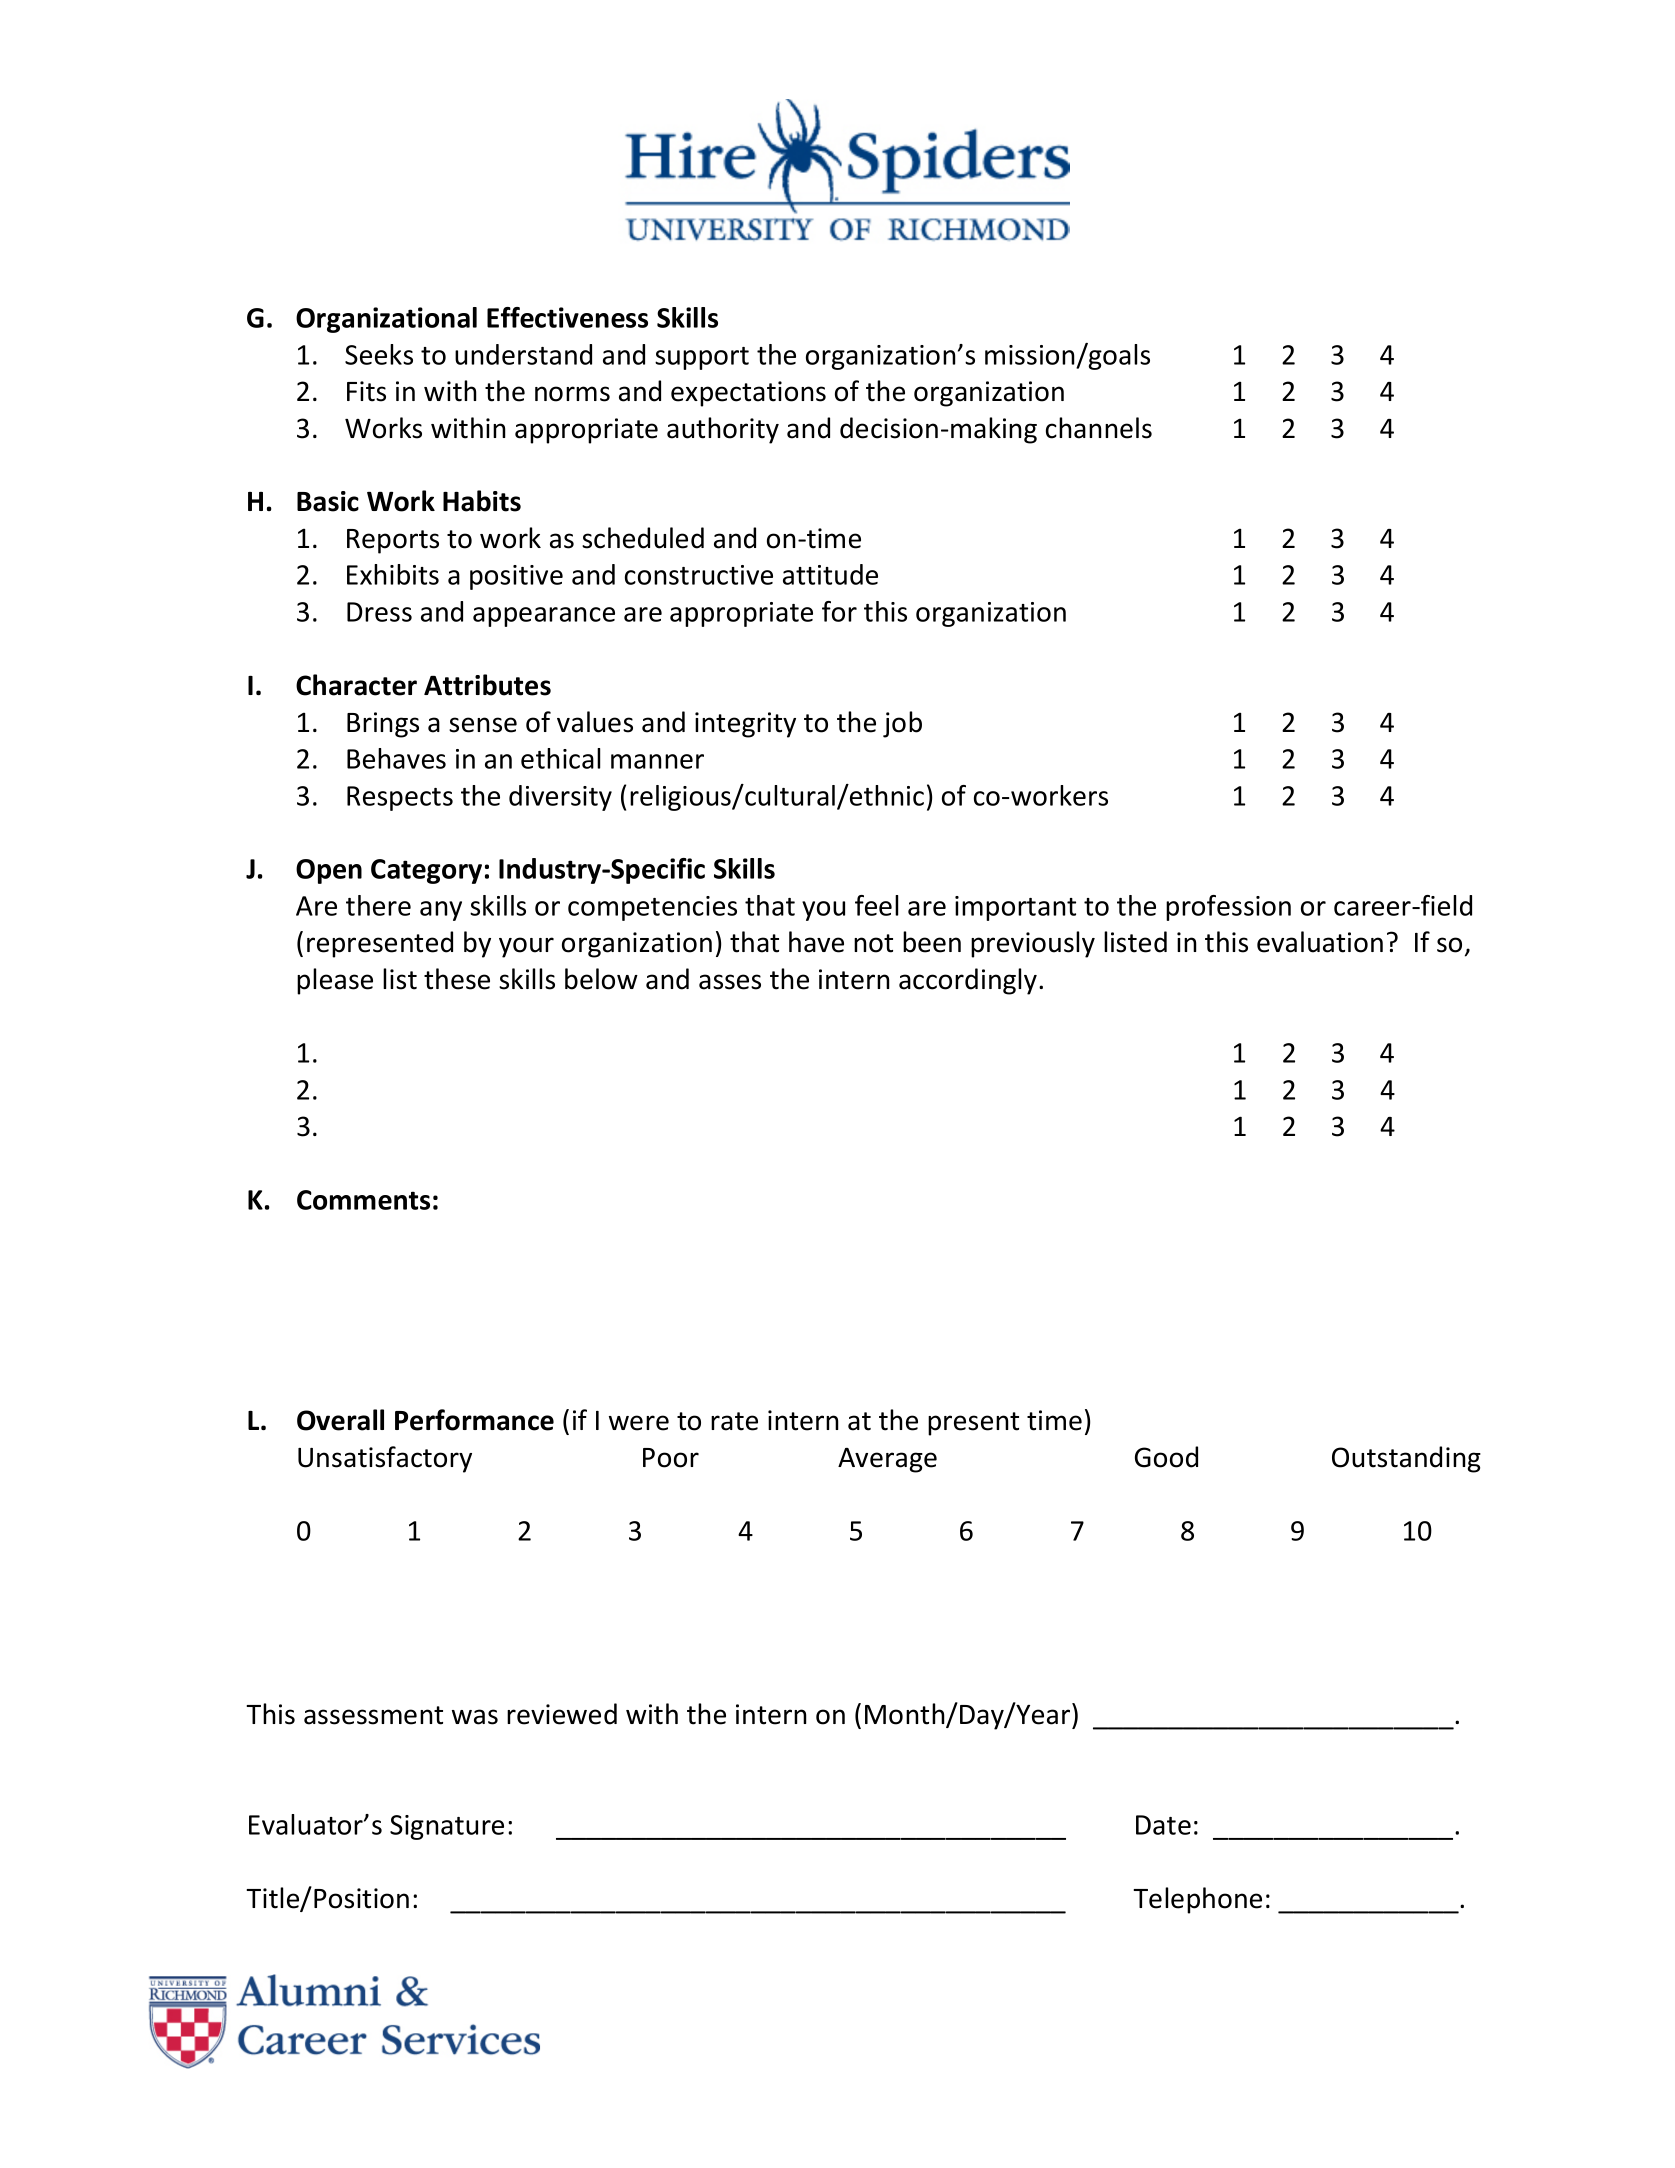  What do you see at coordinates (748, 394) in the screenshot?
I see `expectations` at bounding box center [748, 394].
